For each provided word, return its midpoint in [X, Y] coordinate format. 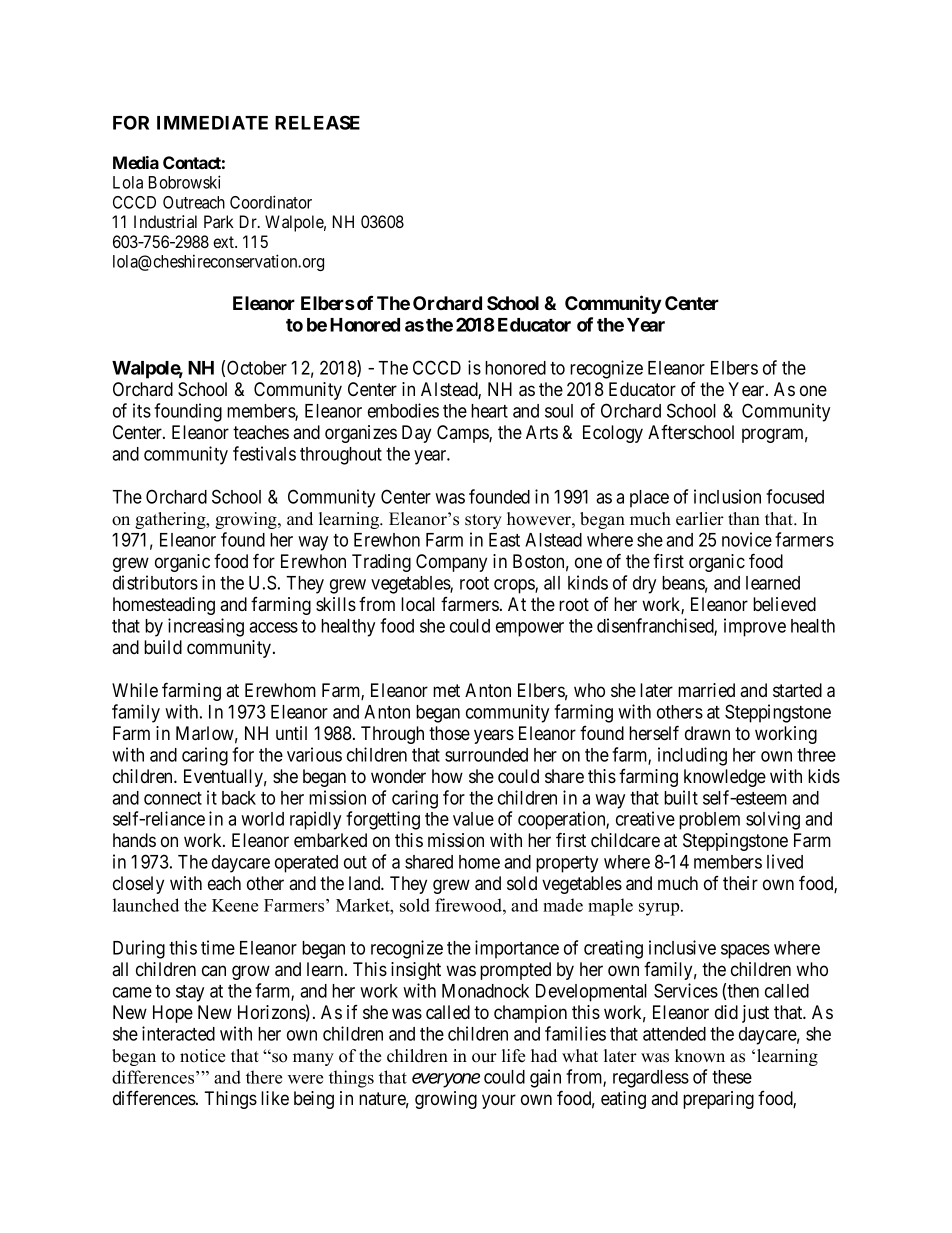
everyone [446, 1080]
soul [559, 411]
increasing [206, 627]
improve [755, 627]
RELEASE [317, 122]
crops [515, 586]
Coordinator [271, 202]
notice [202, 1056]
